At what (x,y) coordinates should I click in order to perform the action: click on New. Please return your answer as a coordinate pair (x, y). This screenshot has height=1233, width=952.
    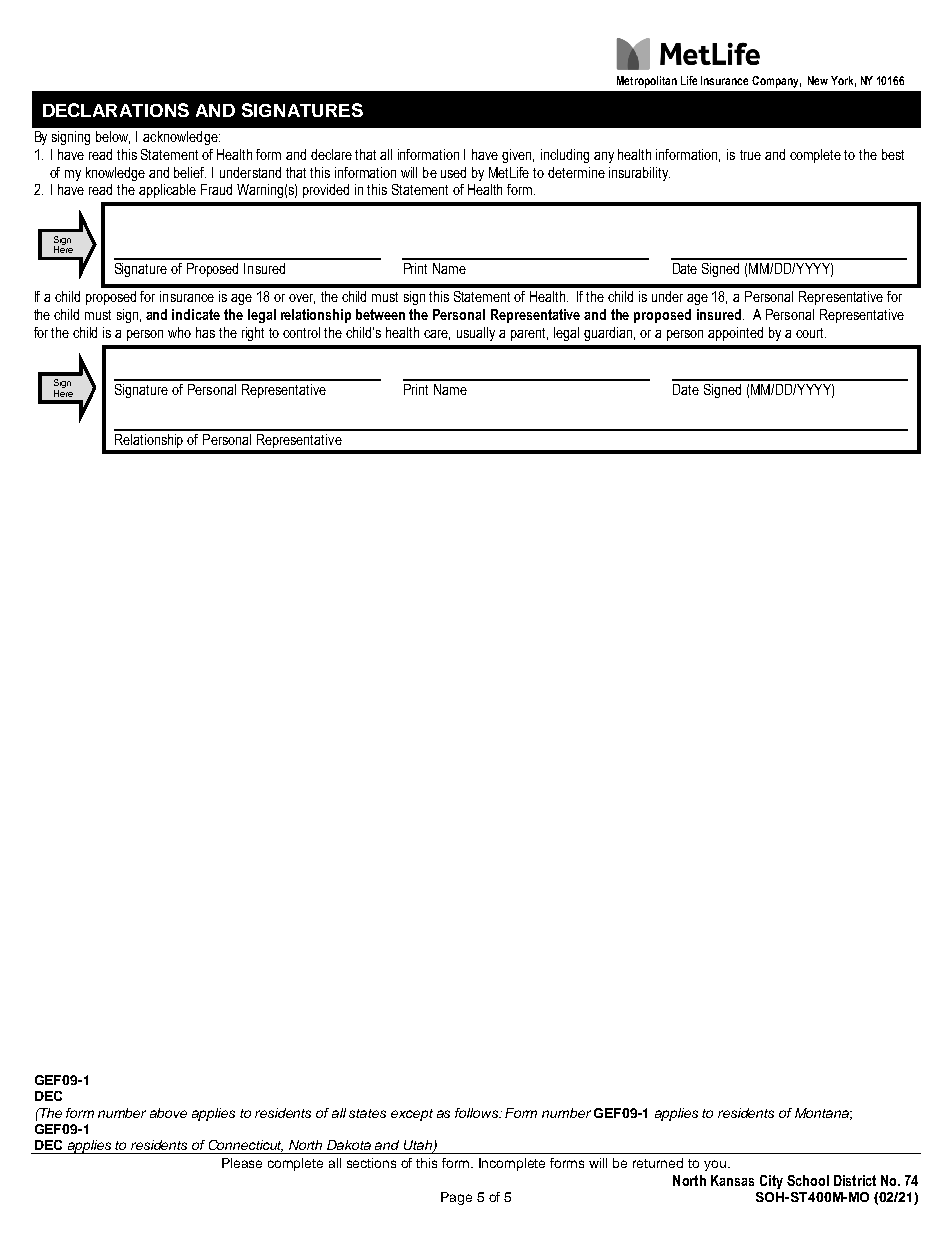
    Looking at the image, I should click on (818, 80).
